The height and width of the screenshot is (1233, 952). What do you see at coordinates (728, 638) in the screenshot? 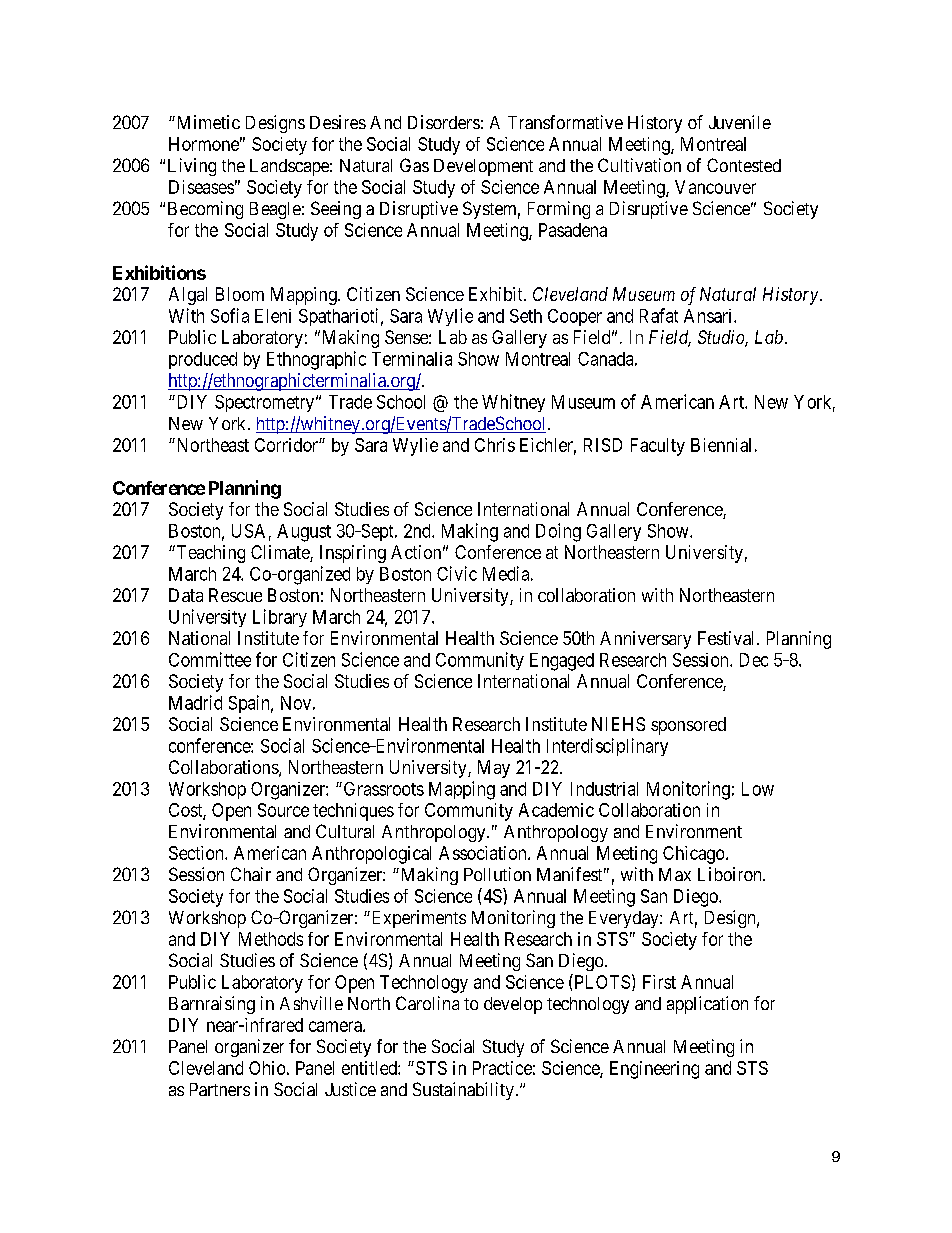
I see `Festival` at bounding box center [728, 638].
